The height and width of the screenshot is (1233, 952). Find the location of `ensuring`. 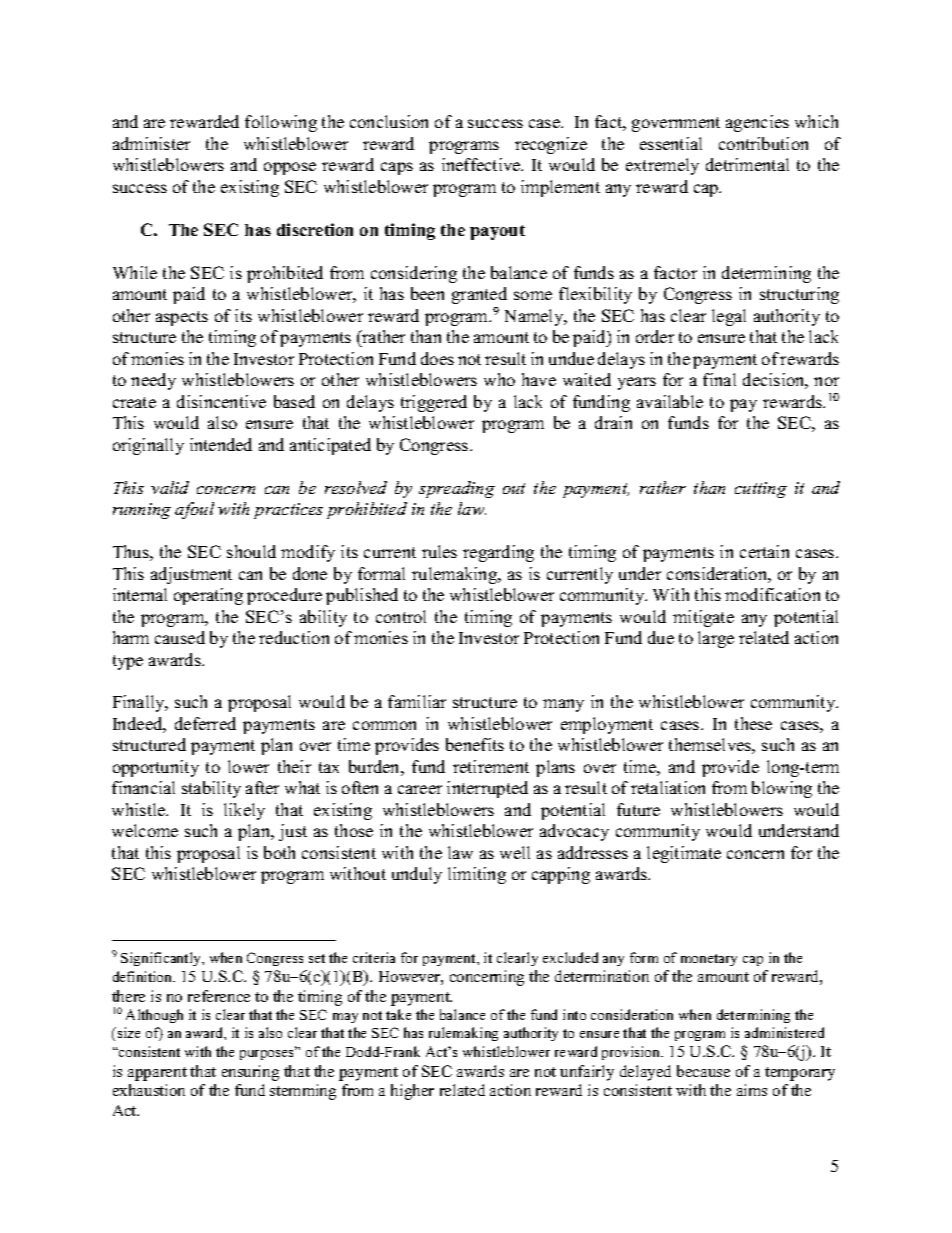

ensuring is located at coordinates (250, 1073).
